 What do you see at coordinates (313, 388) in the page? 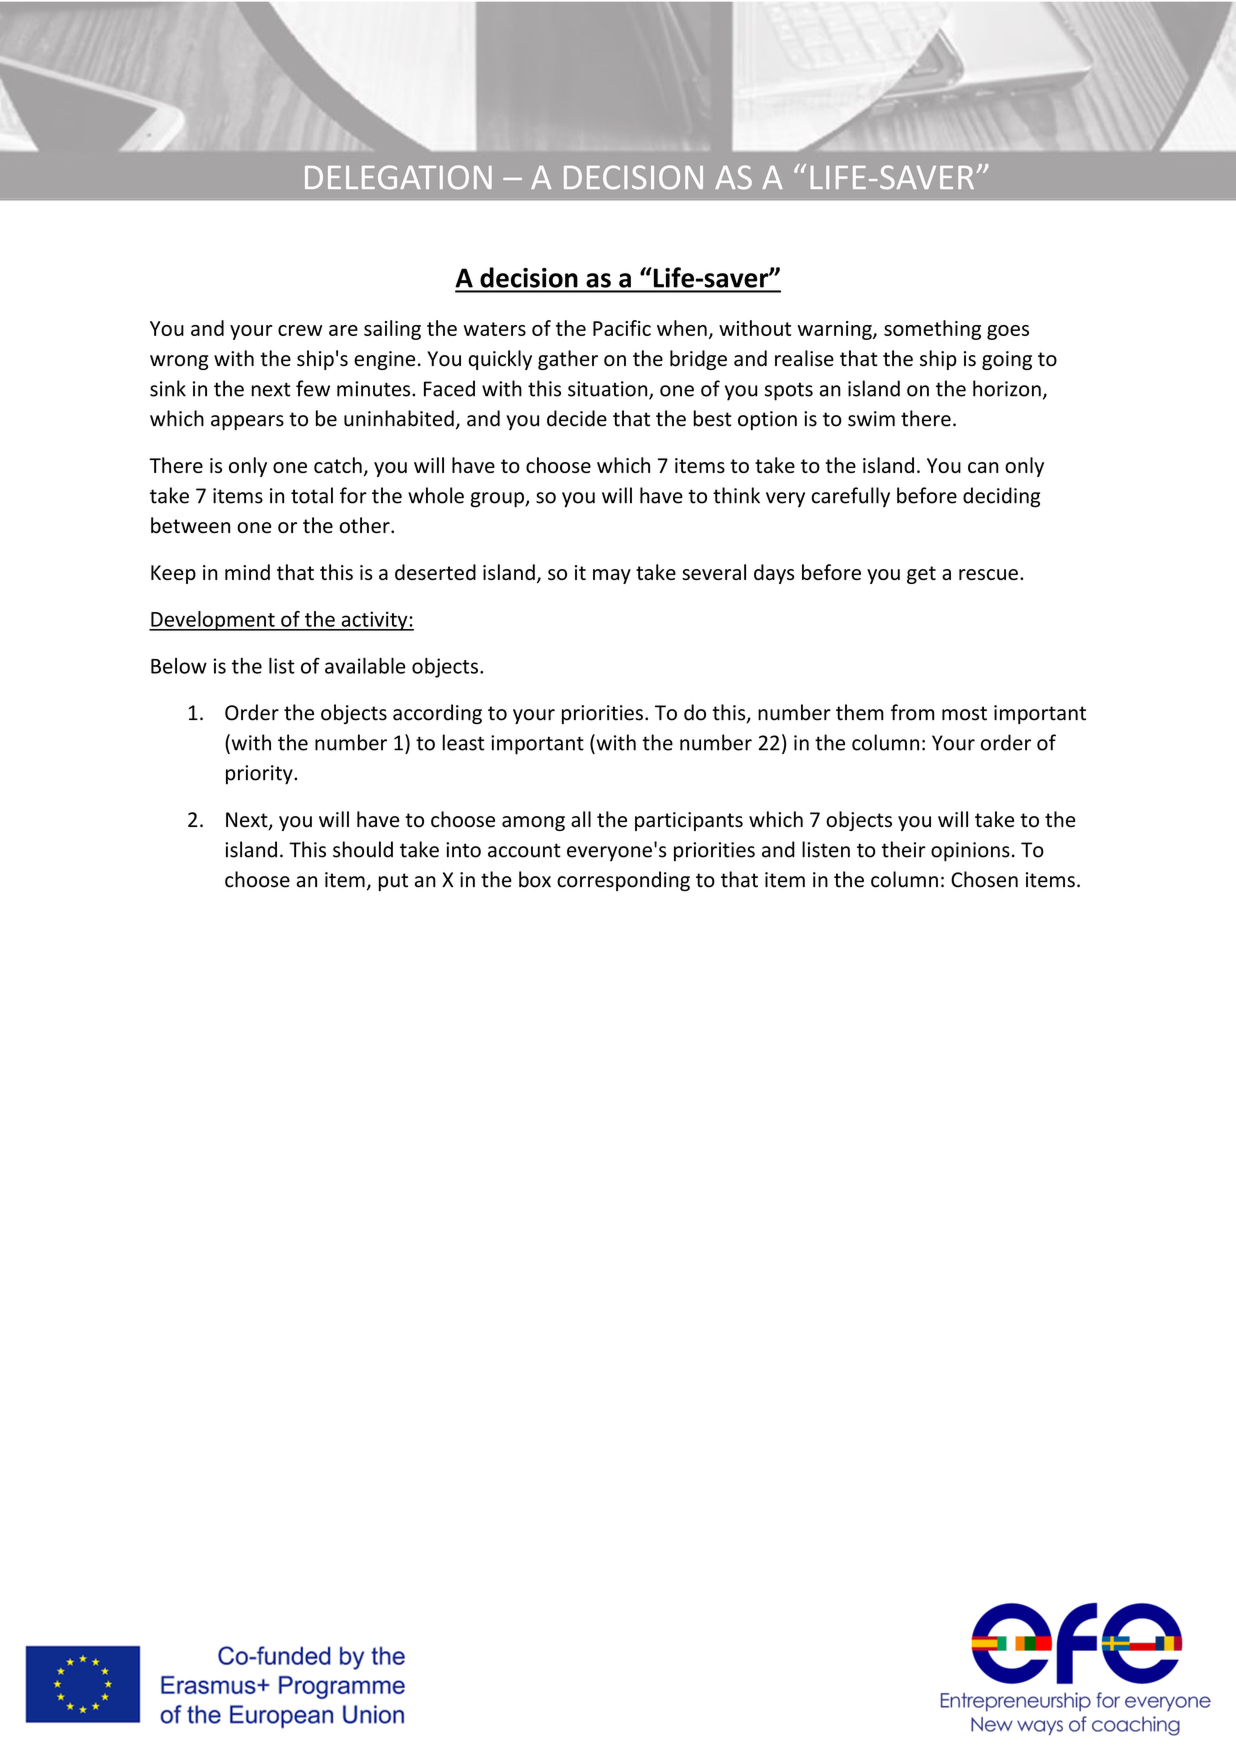
I see `few` at bounding box center [313, 388].
